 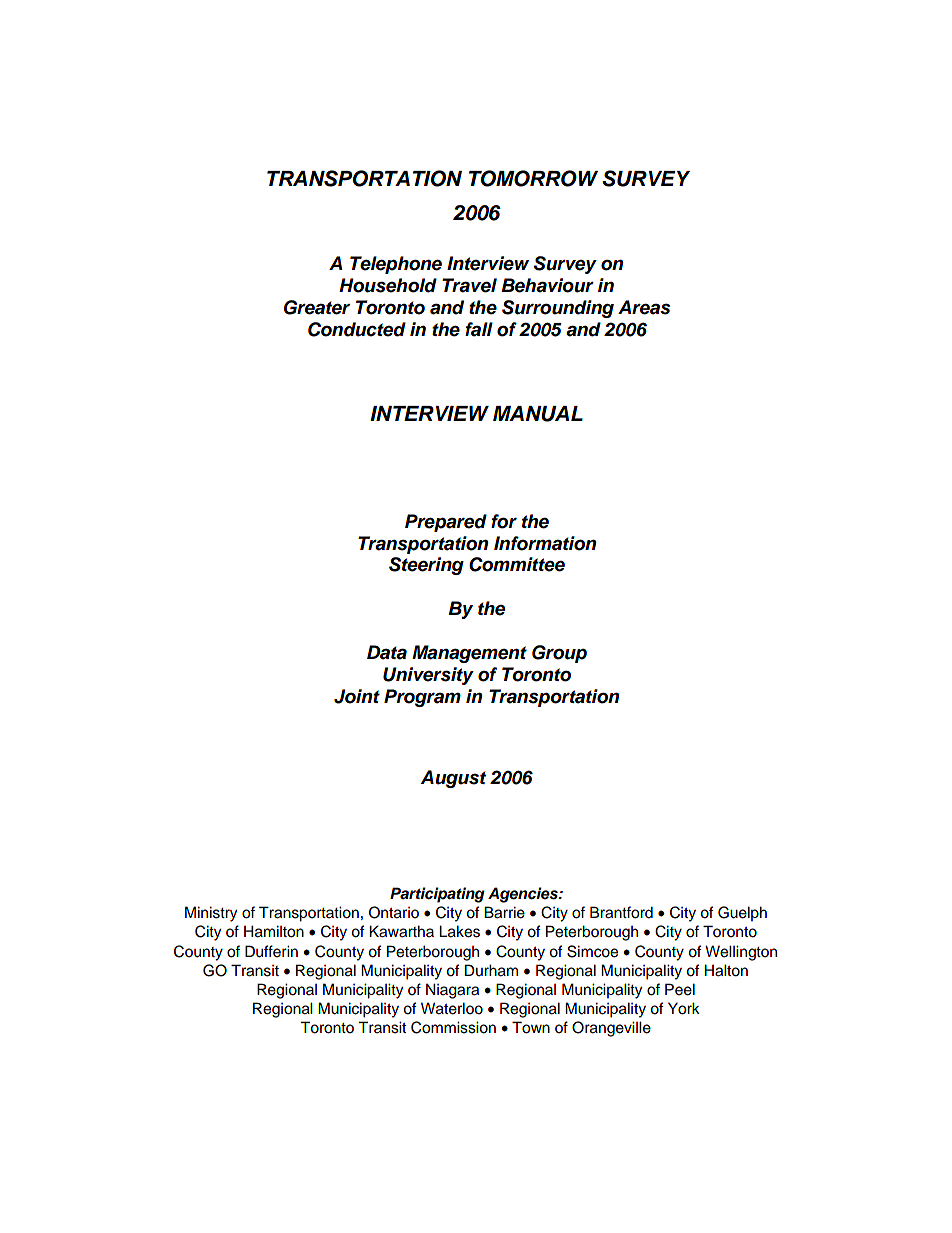 What do you see at coordinates (469, 654) in the screenshot?
I see `Management` at bounding box center [469, 654].
